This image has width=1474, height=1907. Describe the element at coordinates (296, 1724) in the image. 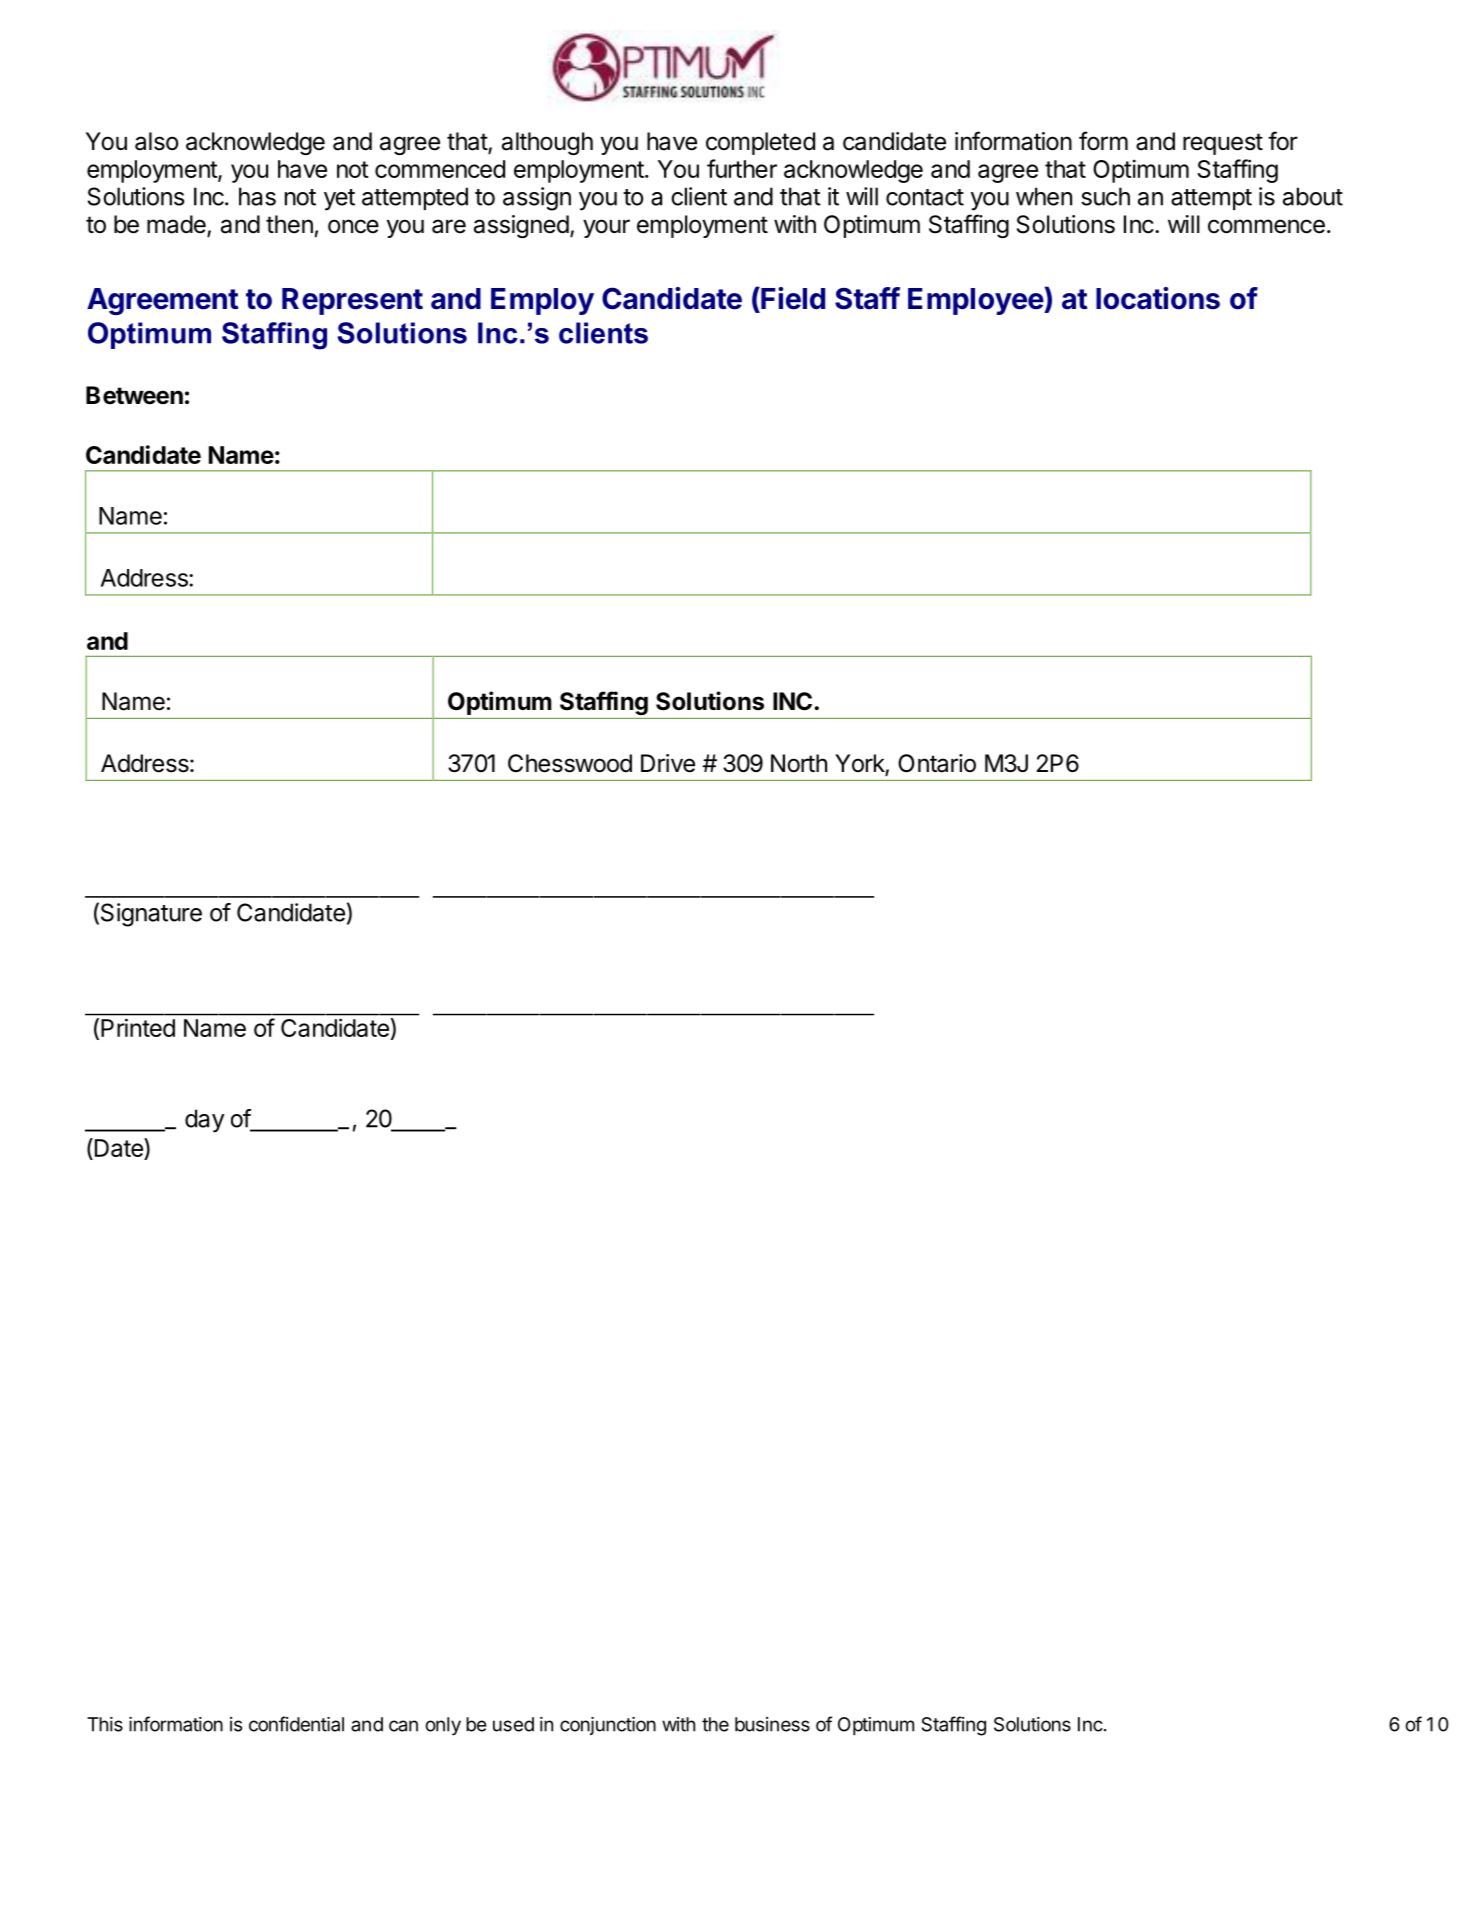

I see `confidential` at that location.
